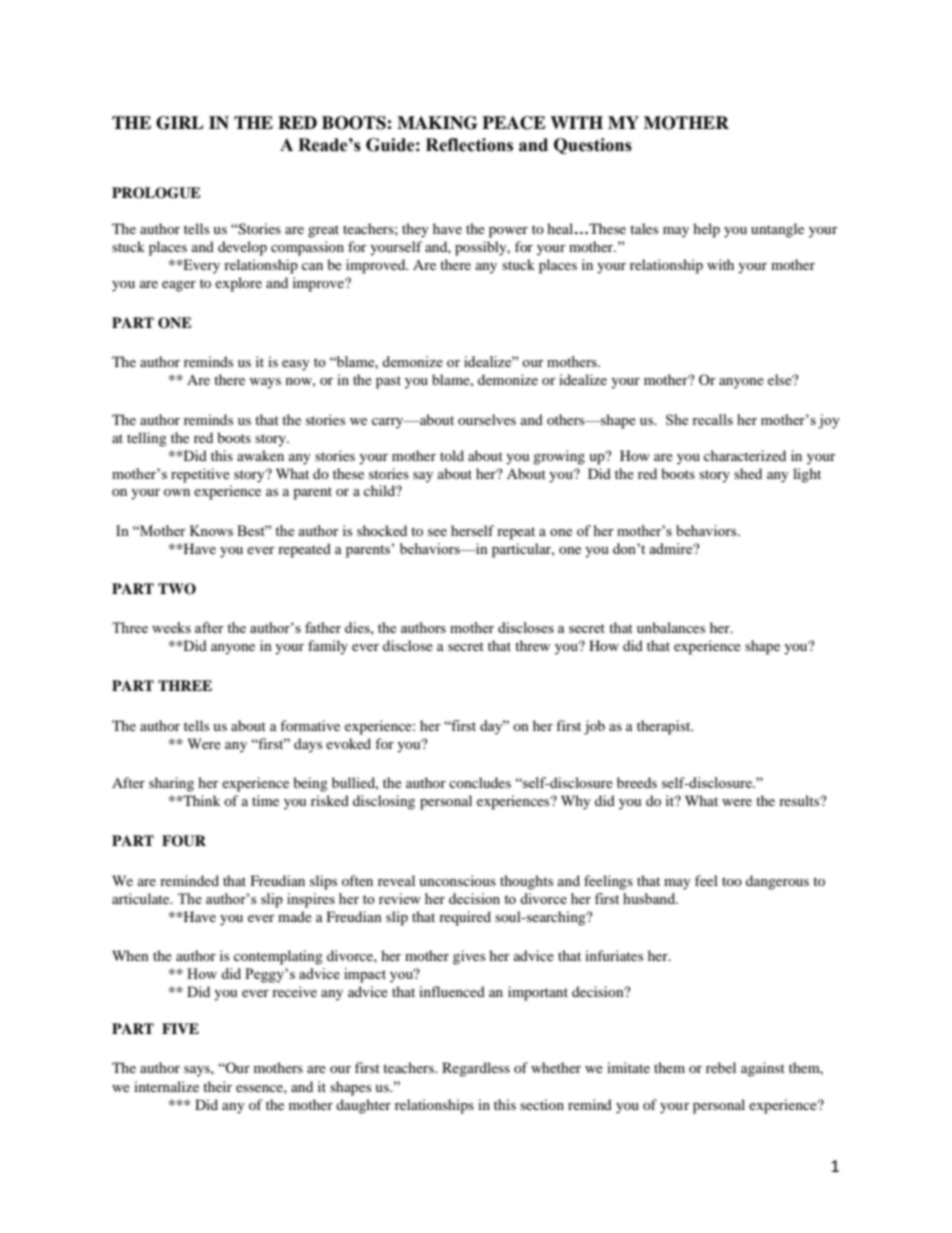 The image size is (952, 1233). Describe the element at coordinates (745, 455) in the screenshot. I see `characterized` at that location.
